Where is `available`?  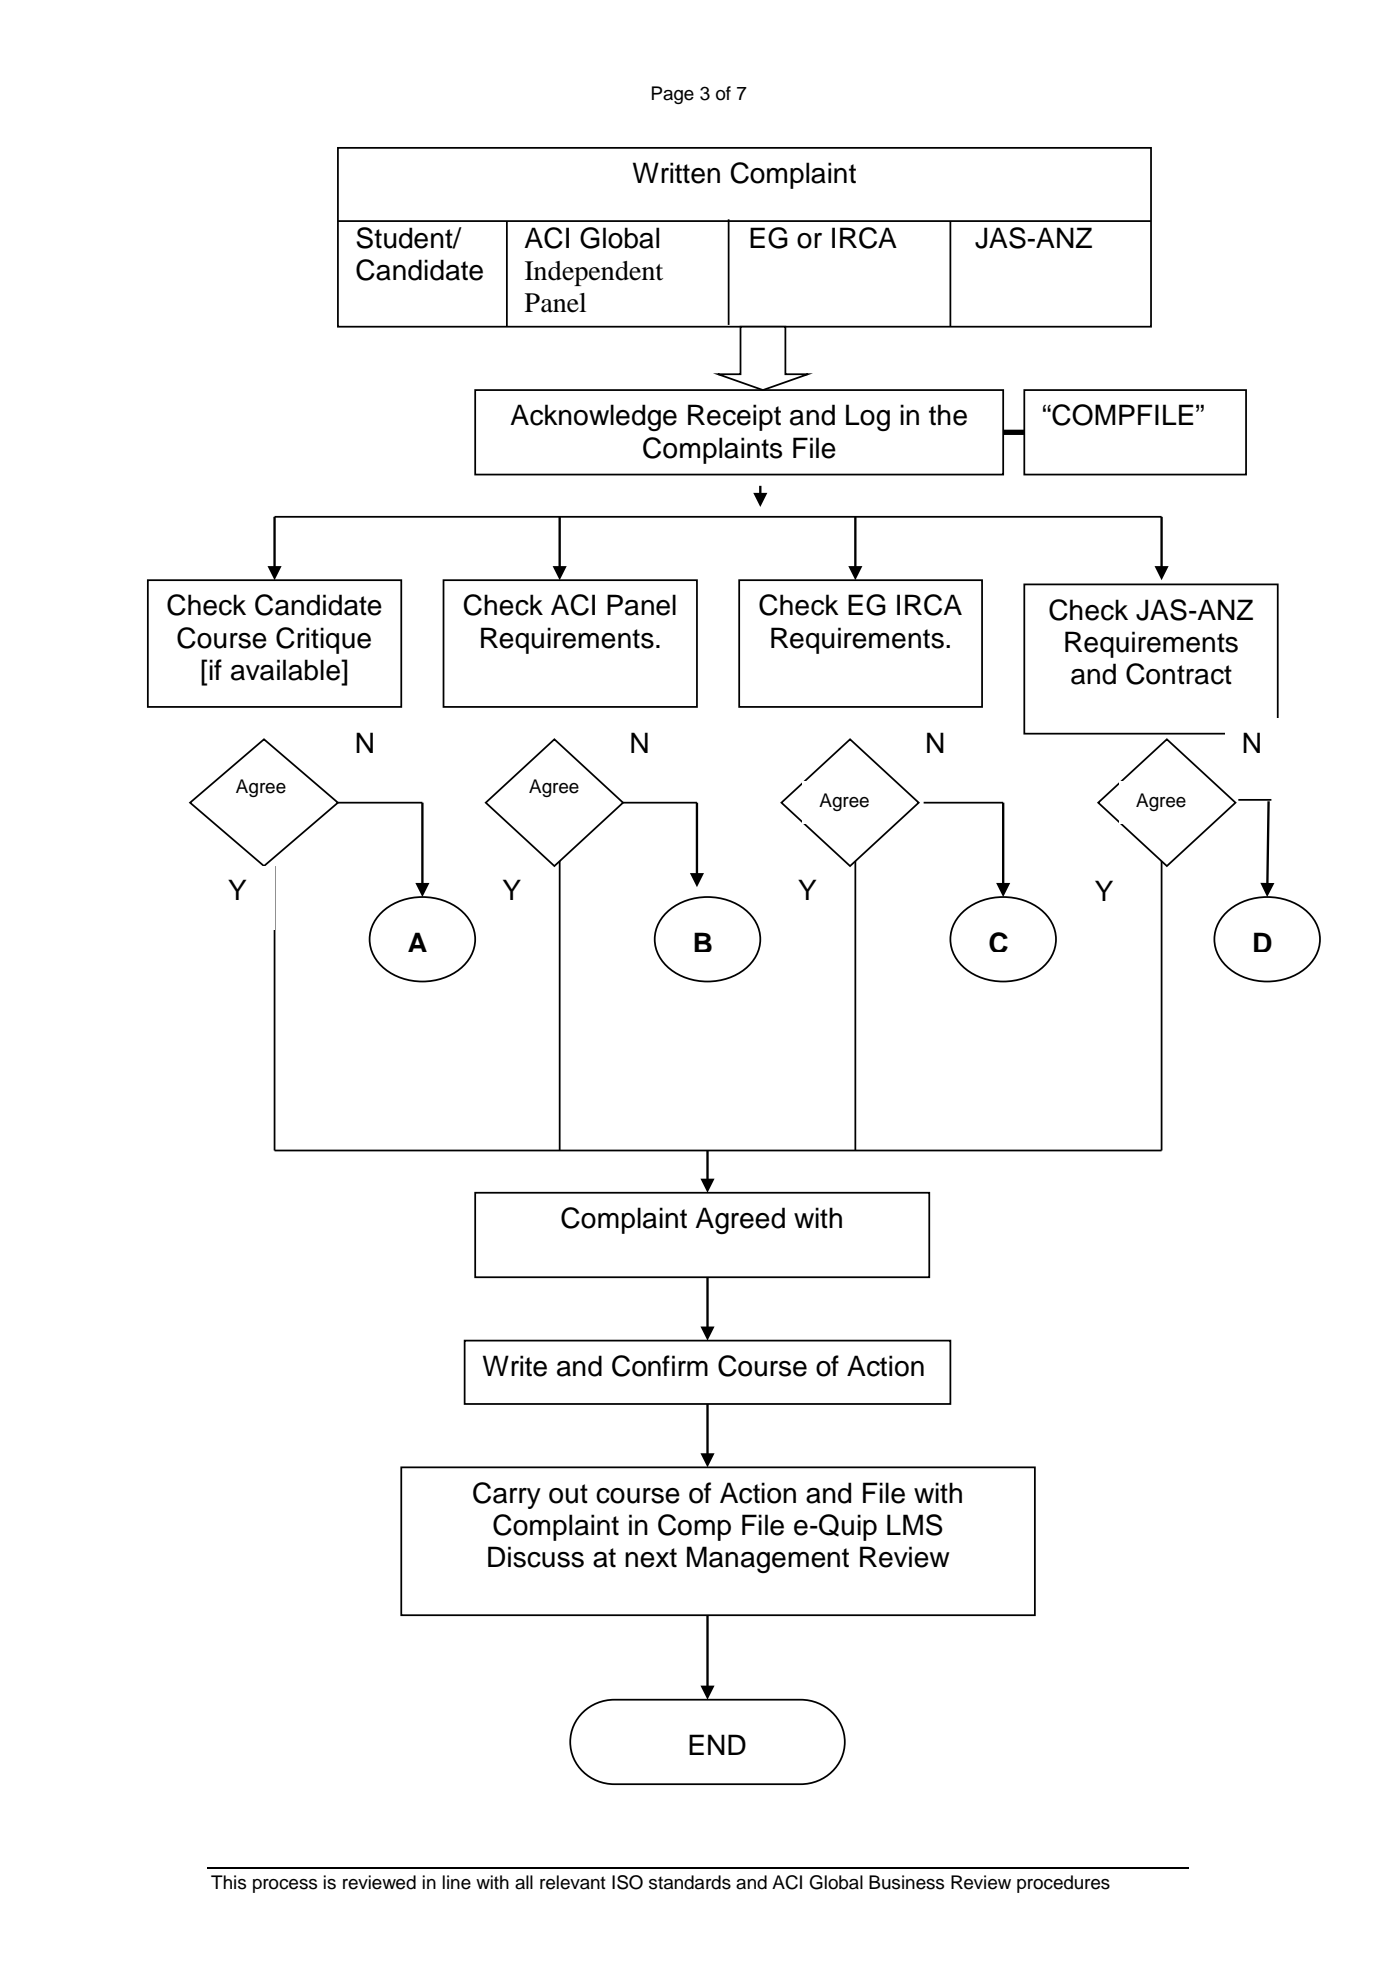
available is located at coordinates (287, 670).
